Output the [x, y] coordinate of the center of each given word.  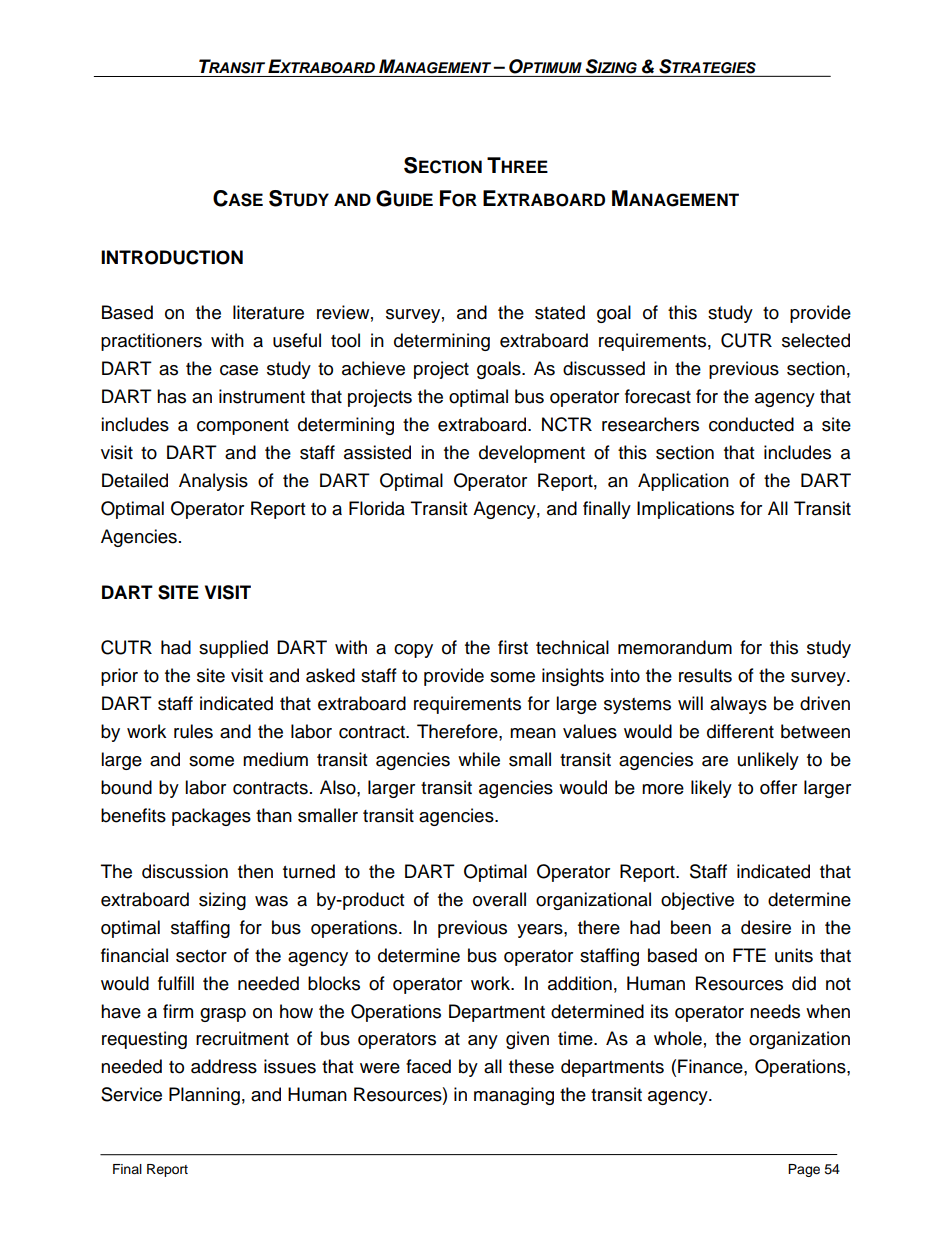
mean [533, 733]
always [738, 705]
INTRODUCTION [172, 257]
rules [193, 731]
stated [560, 312]
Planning [204, 1096]
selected [816, 340]
